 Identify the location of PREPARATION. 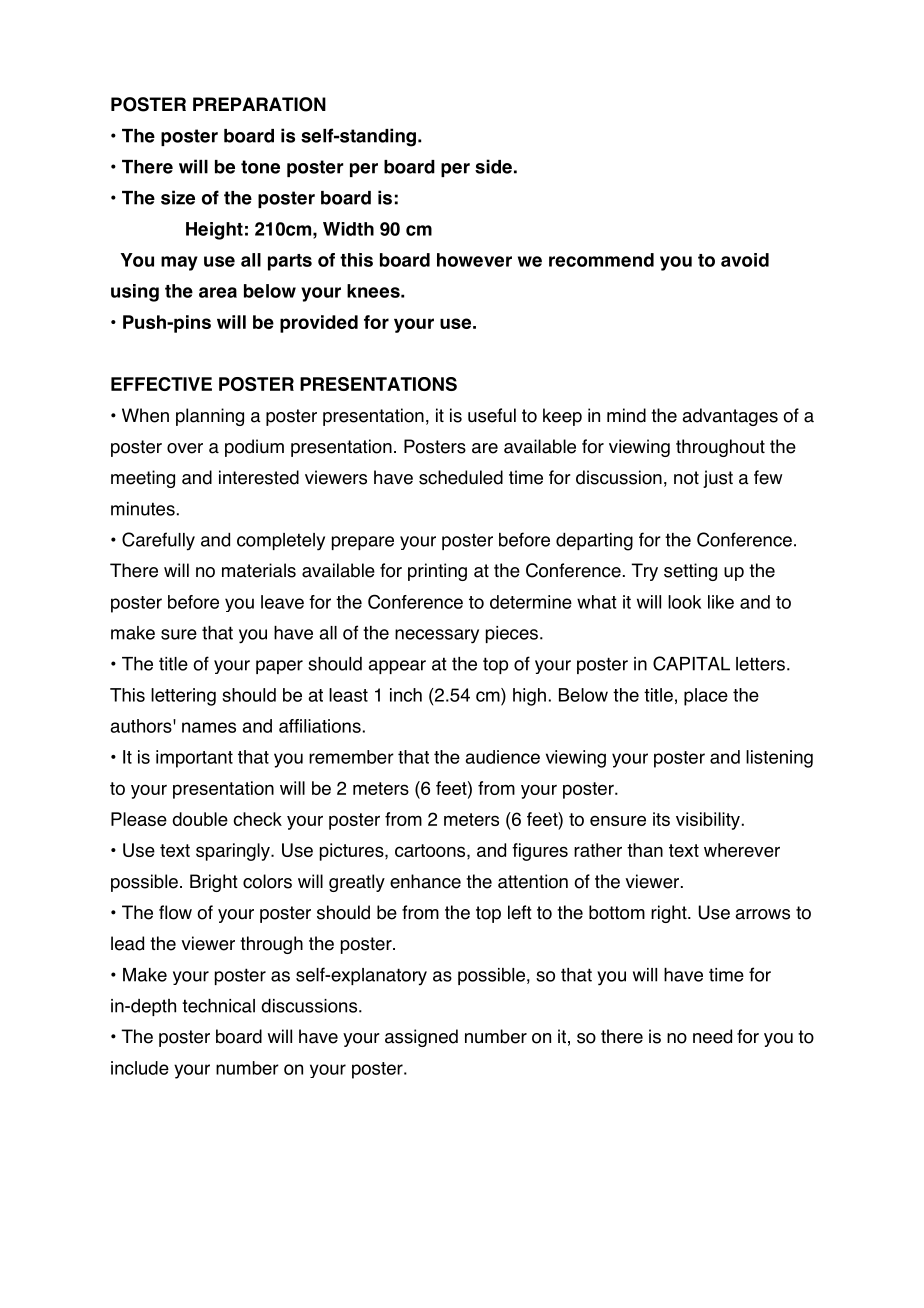
(259, 104).
